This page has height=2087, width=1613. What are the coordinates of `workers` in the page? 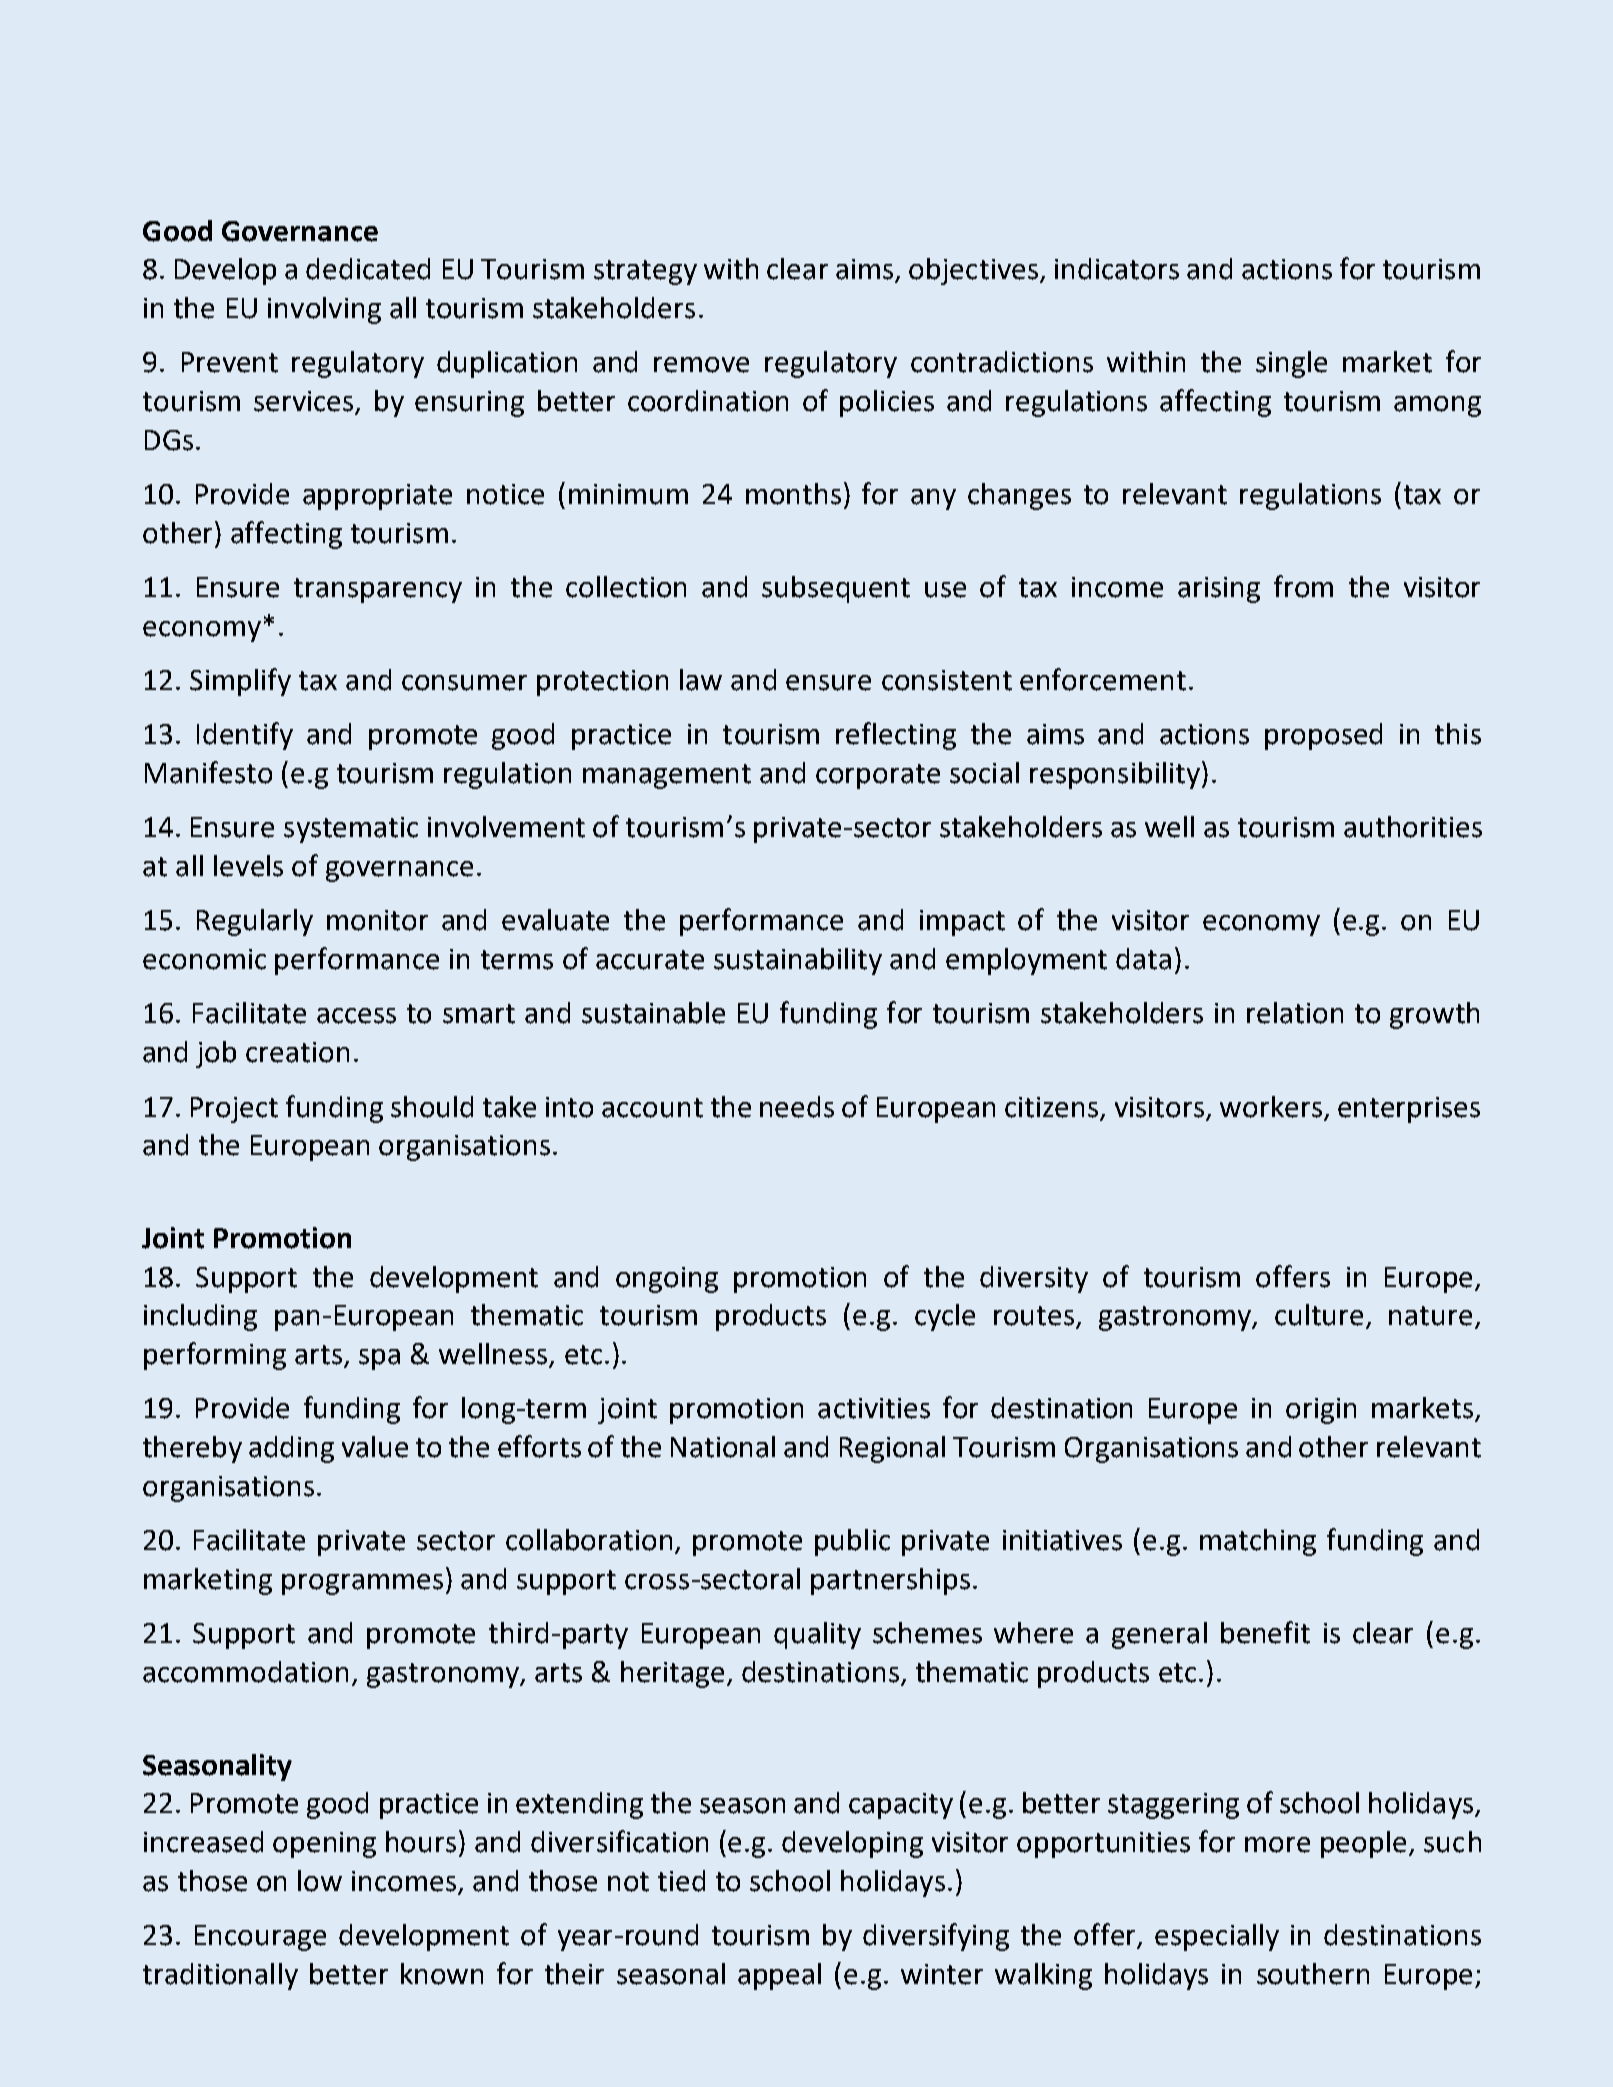 It's located at (1271, 1107).
